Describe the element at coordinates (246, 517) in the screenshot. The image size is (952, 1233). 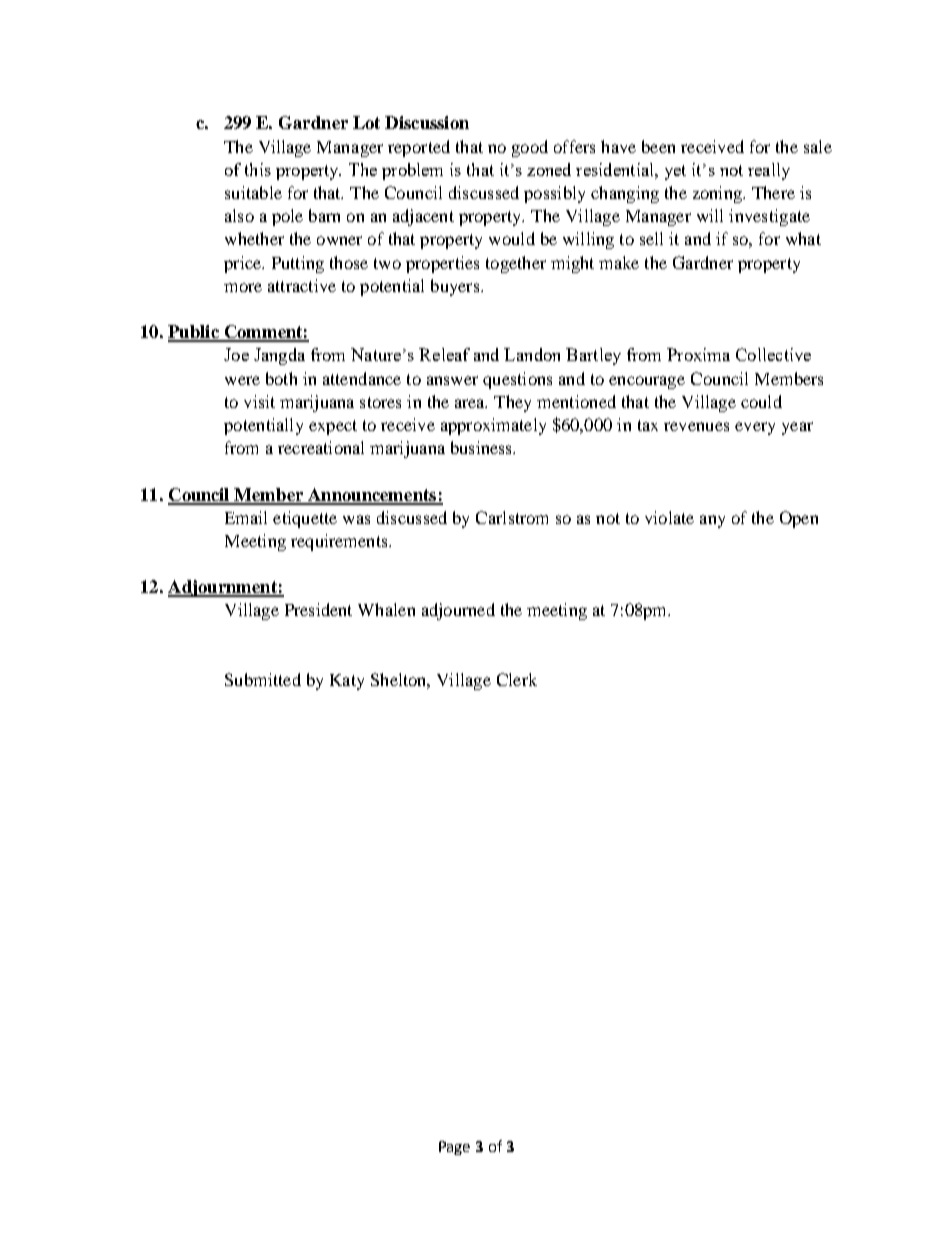
I see `Email` at that location.
